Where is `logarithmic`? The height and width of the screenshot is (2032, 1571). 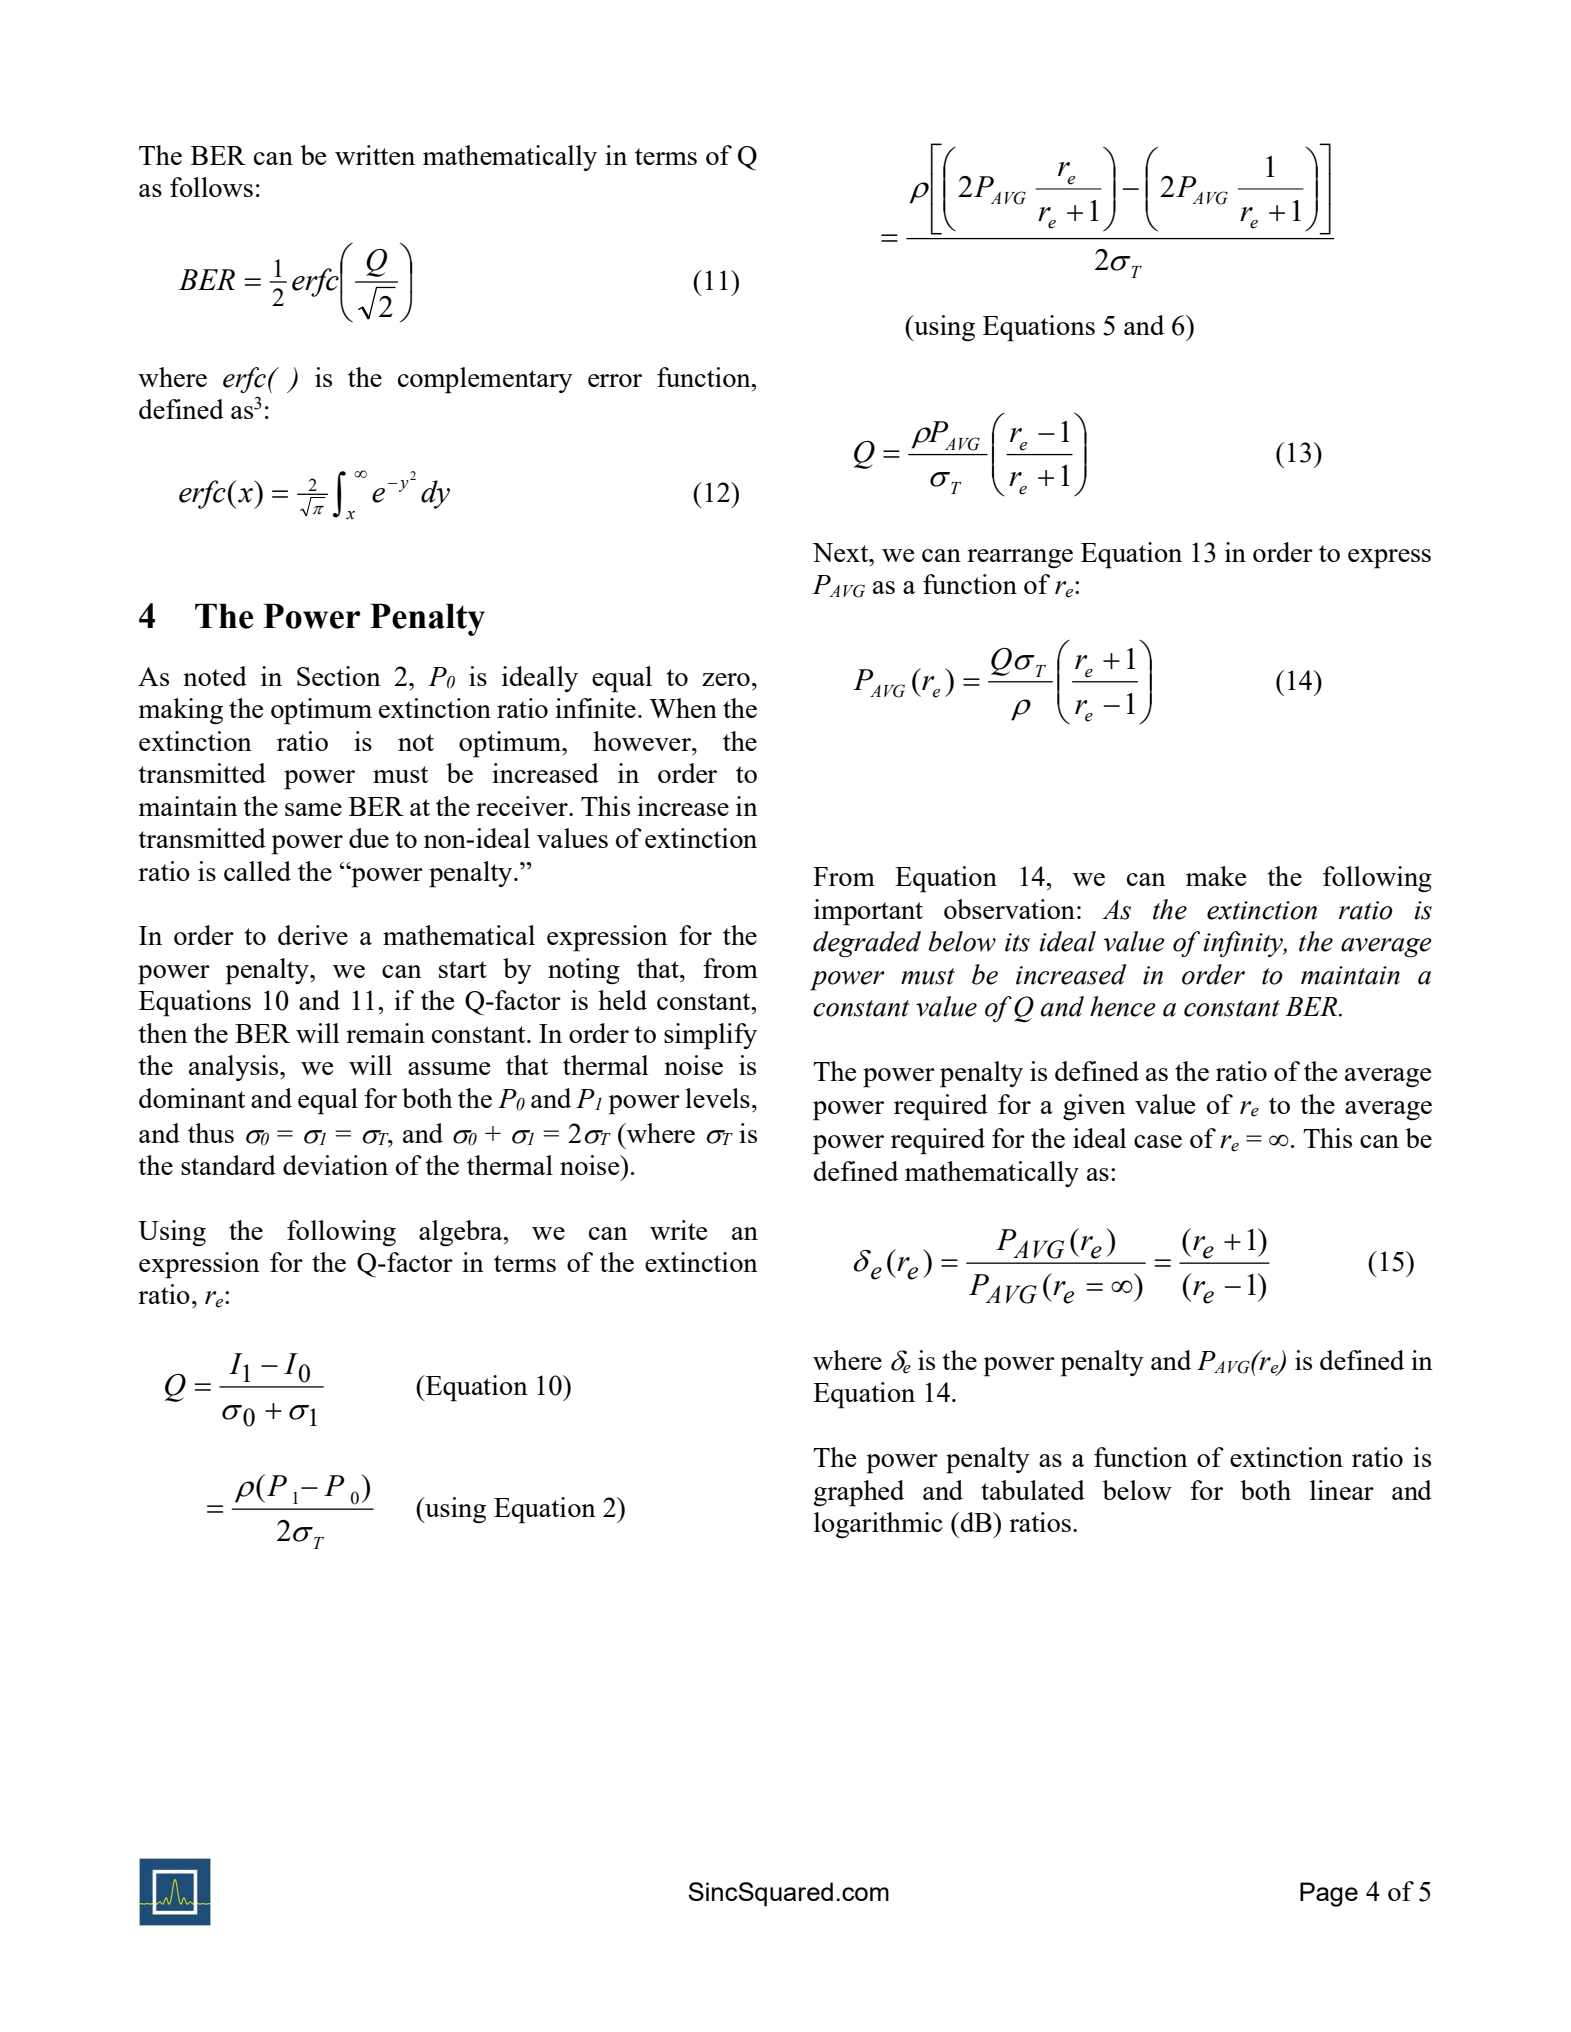
logarithmic is located at coordinates (878, 1525).
